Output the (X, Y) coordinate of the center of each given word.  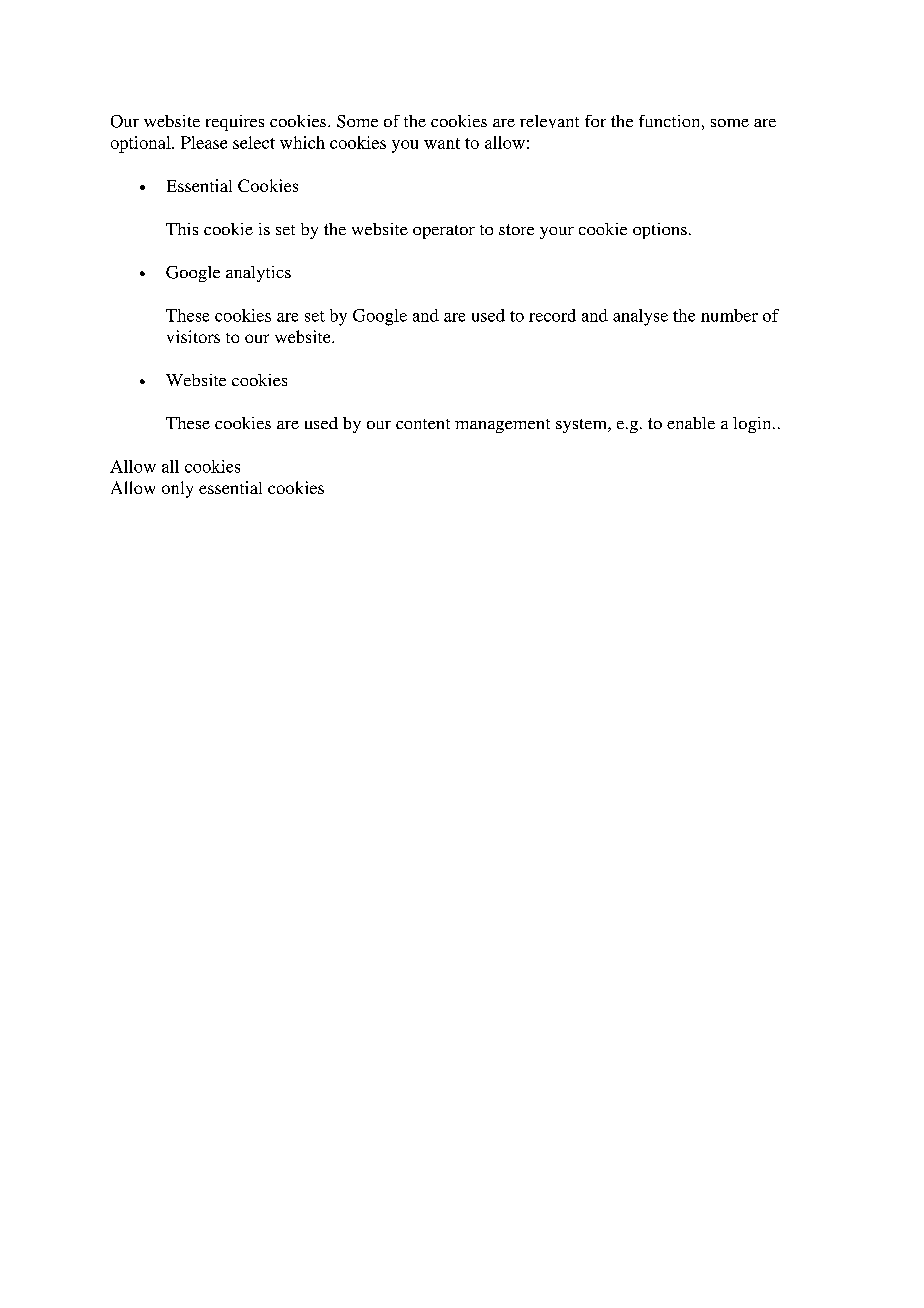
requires (235, 123)
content (423, 424)
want (442, 143)
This (182, 229)
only (177, 489)
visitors (193, 336)
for (595, 121)
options (660, 231)
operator (444, 232)
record (552, 315)
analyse (640, 317)
